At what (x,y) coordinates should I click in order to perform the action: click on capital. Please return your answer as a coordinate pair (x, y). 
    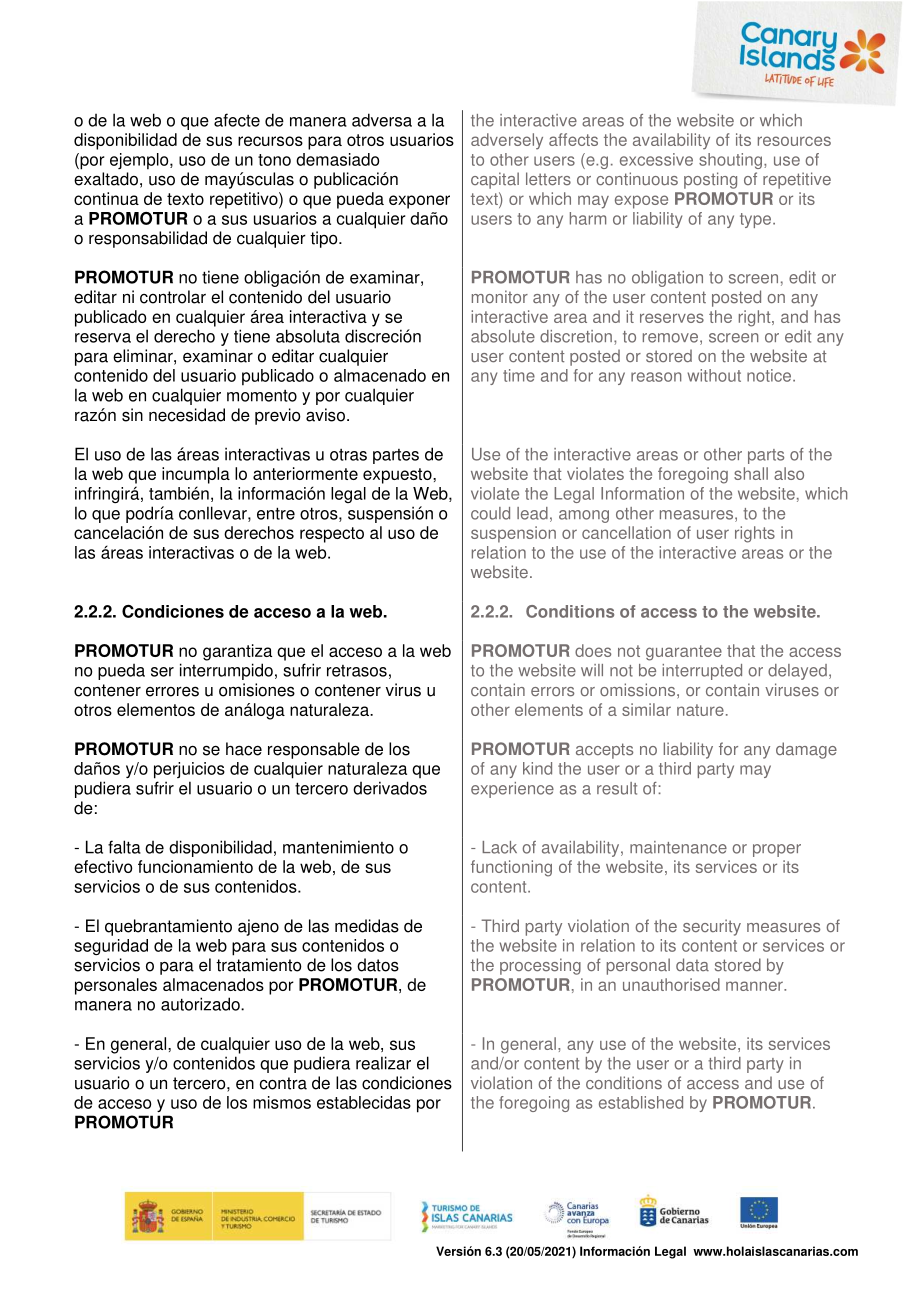
    Looking at the image, I should click on (495, 180).
